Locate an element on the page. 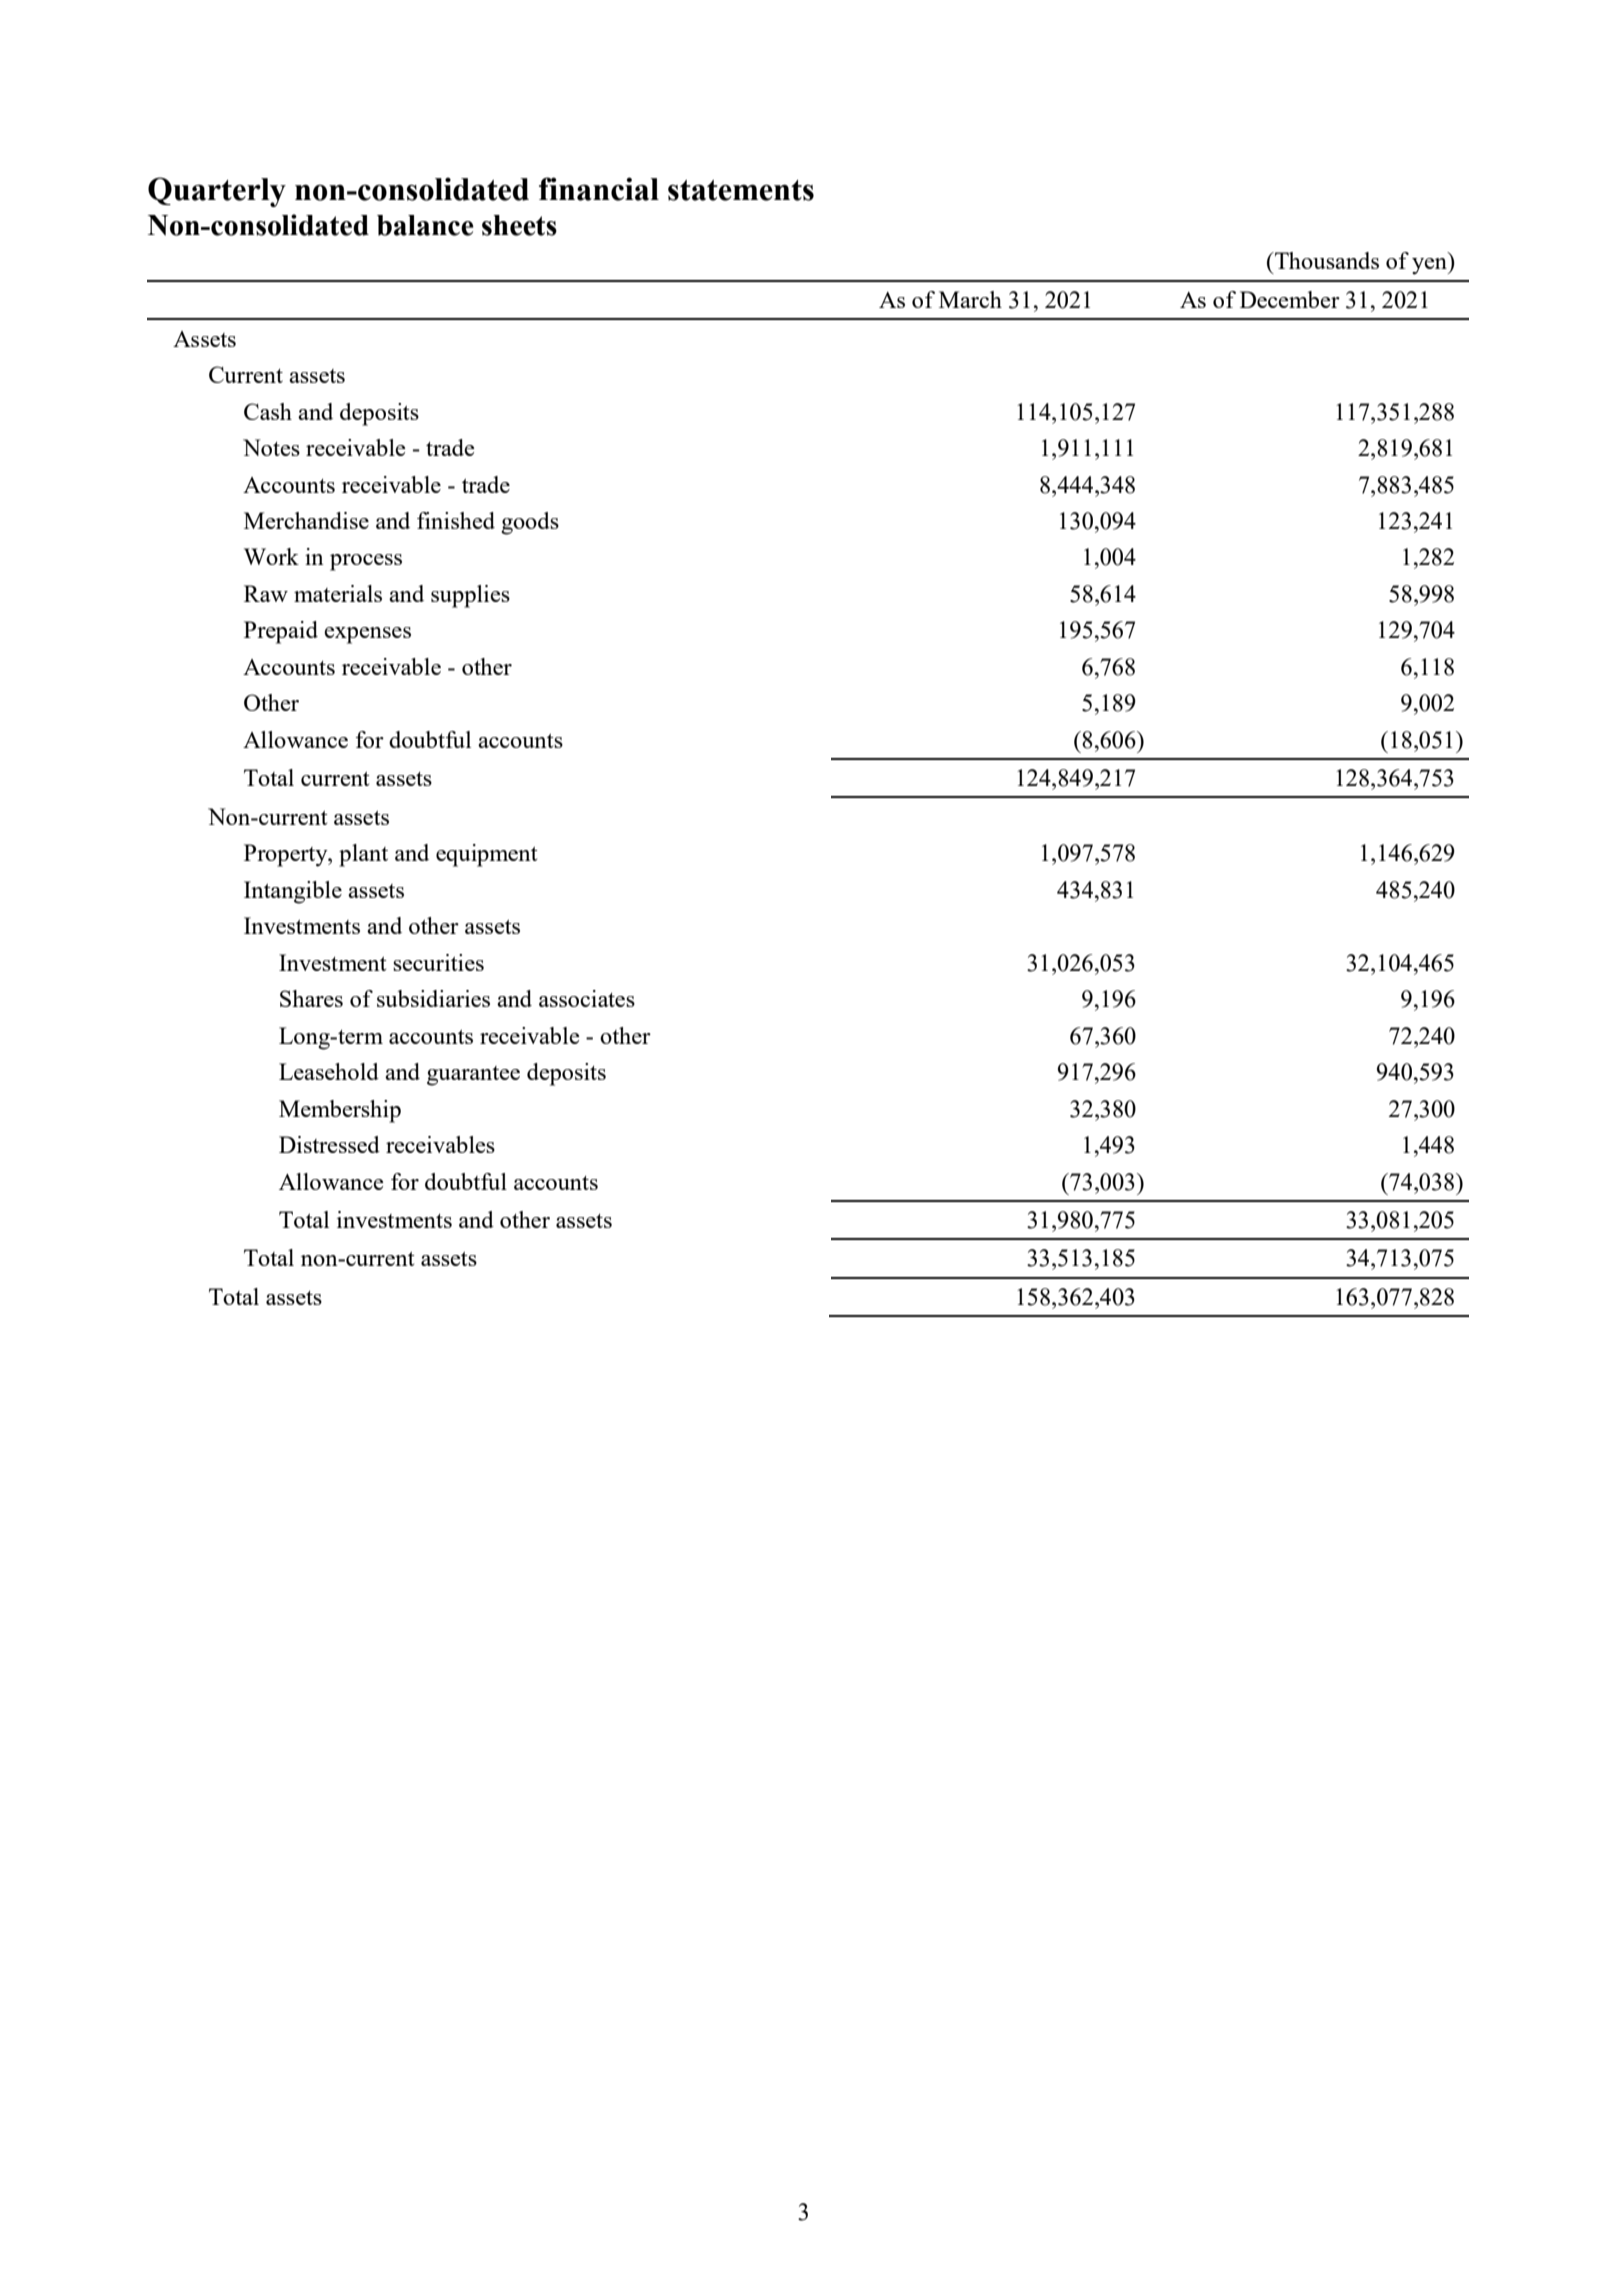 The height and width of the document is (2275, 1608). process is located at coordinates (366, 562).
